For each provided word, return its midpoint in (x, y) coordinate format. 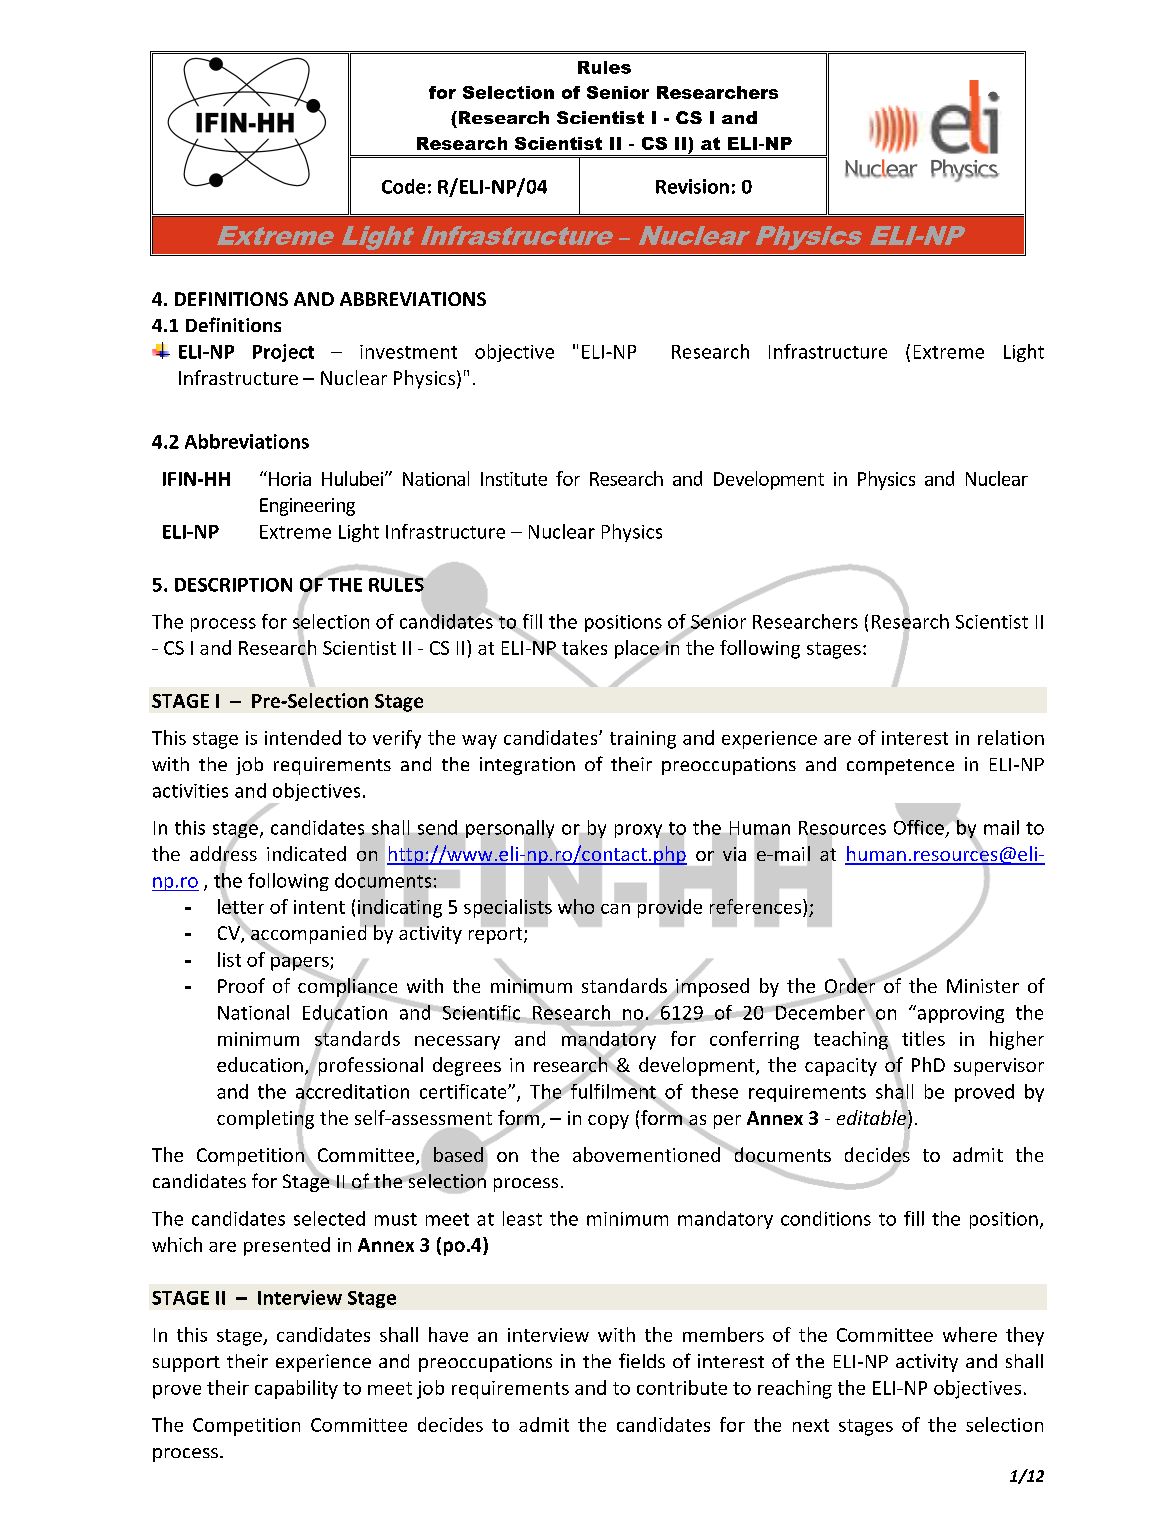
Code (403, 186)
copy (608, 1122)
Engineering (307, 507)
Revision (692, 186)
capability (296, 1389)
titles (923, 1038)
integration (527, 766)
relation (1011, 737)
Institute (514, 479)
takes (583, 648)
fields (642, 1360)
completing (265, 1119)
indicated (306, 853)
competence (900, 767)
